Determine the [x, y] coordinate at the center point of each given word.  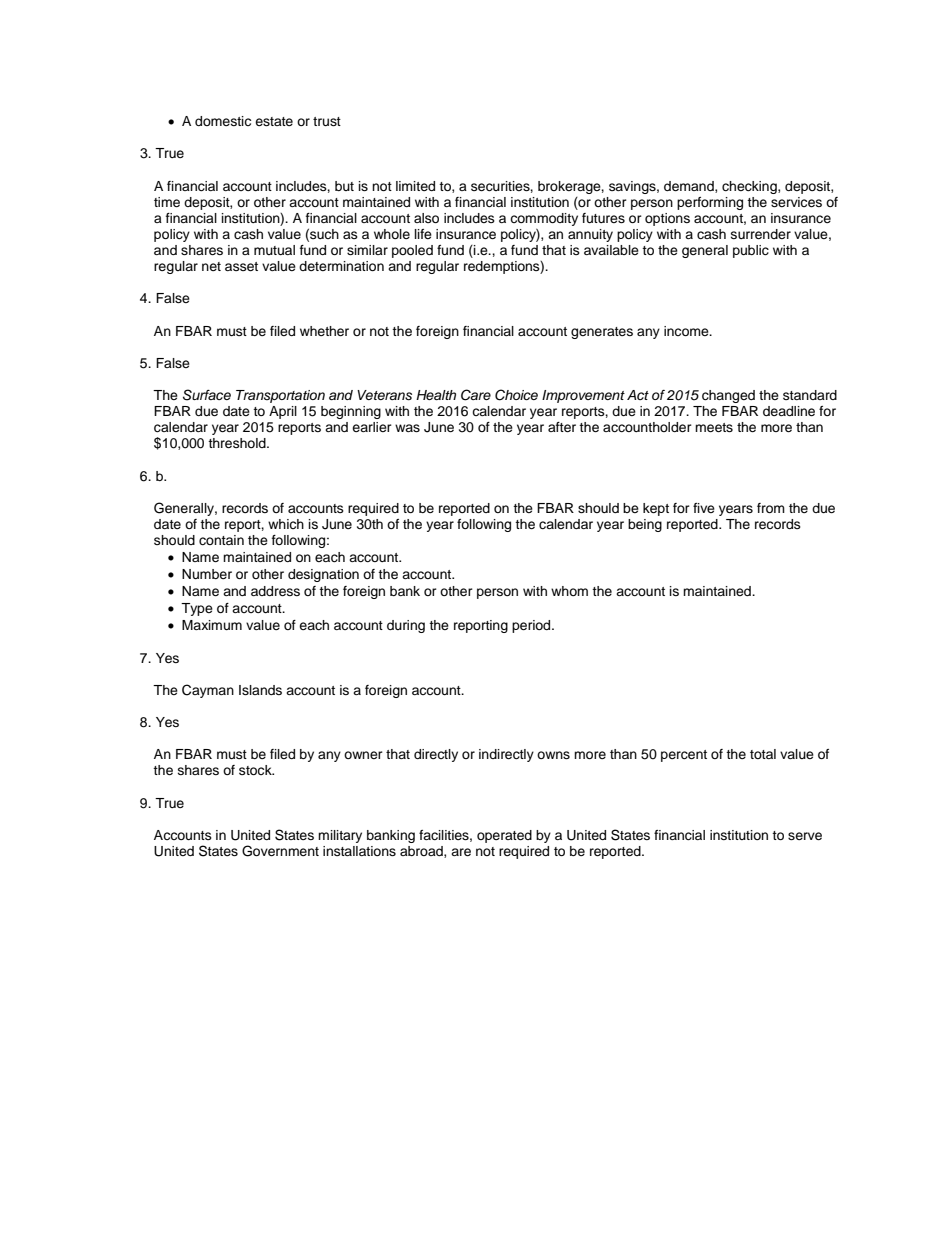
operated [504, 836]
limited [415, 186]
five [704, 508]
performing [710, 203]
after [562, 427]
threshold [238, 443]
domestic [223, 121]
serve [805, 836]
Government [280, 851]
